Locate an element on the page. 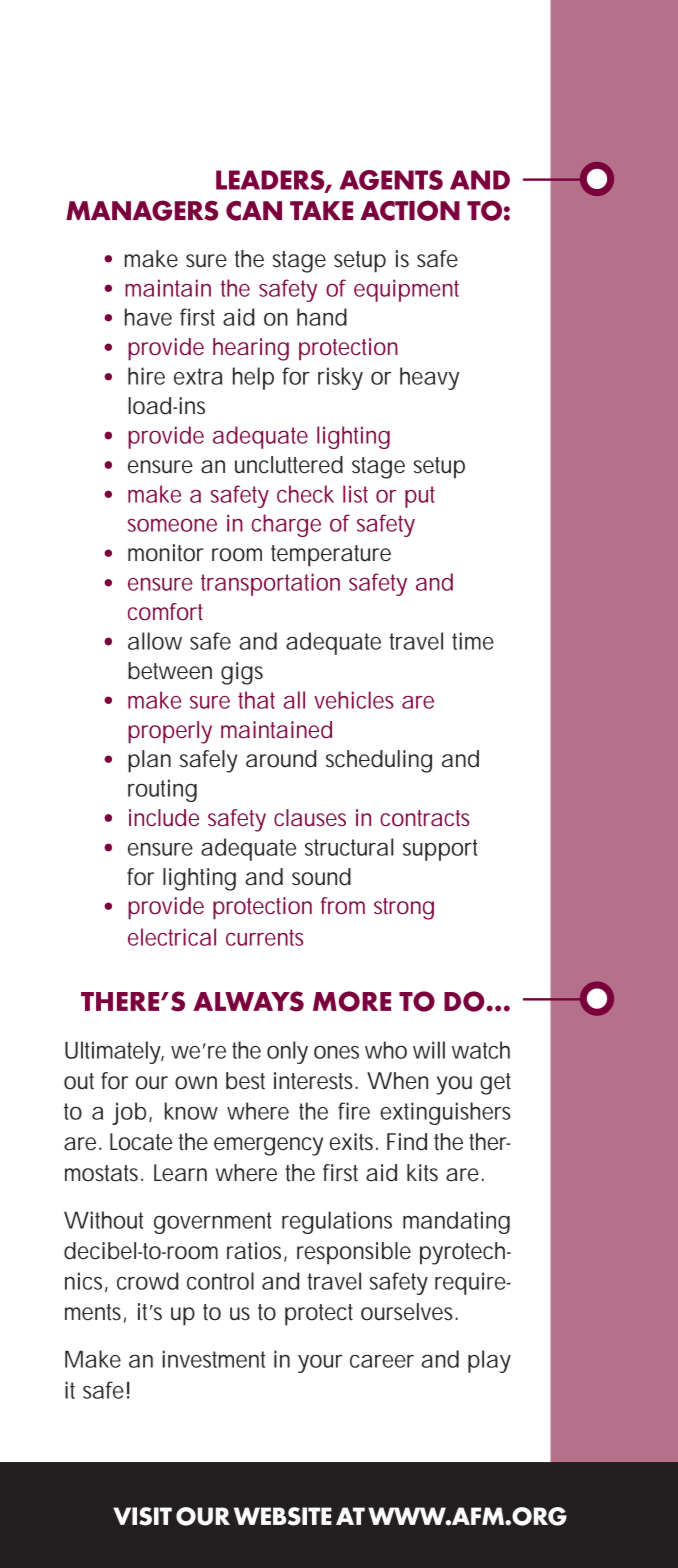 This image has width=678, height=1568. VISIT is located at coordinates (142, 1516).
